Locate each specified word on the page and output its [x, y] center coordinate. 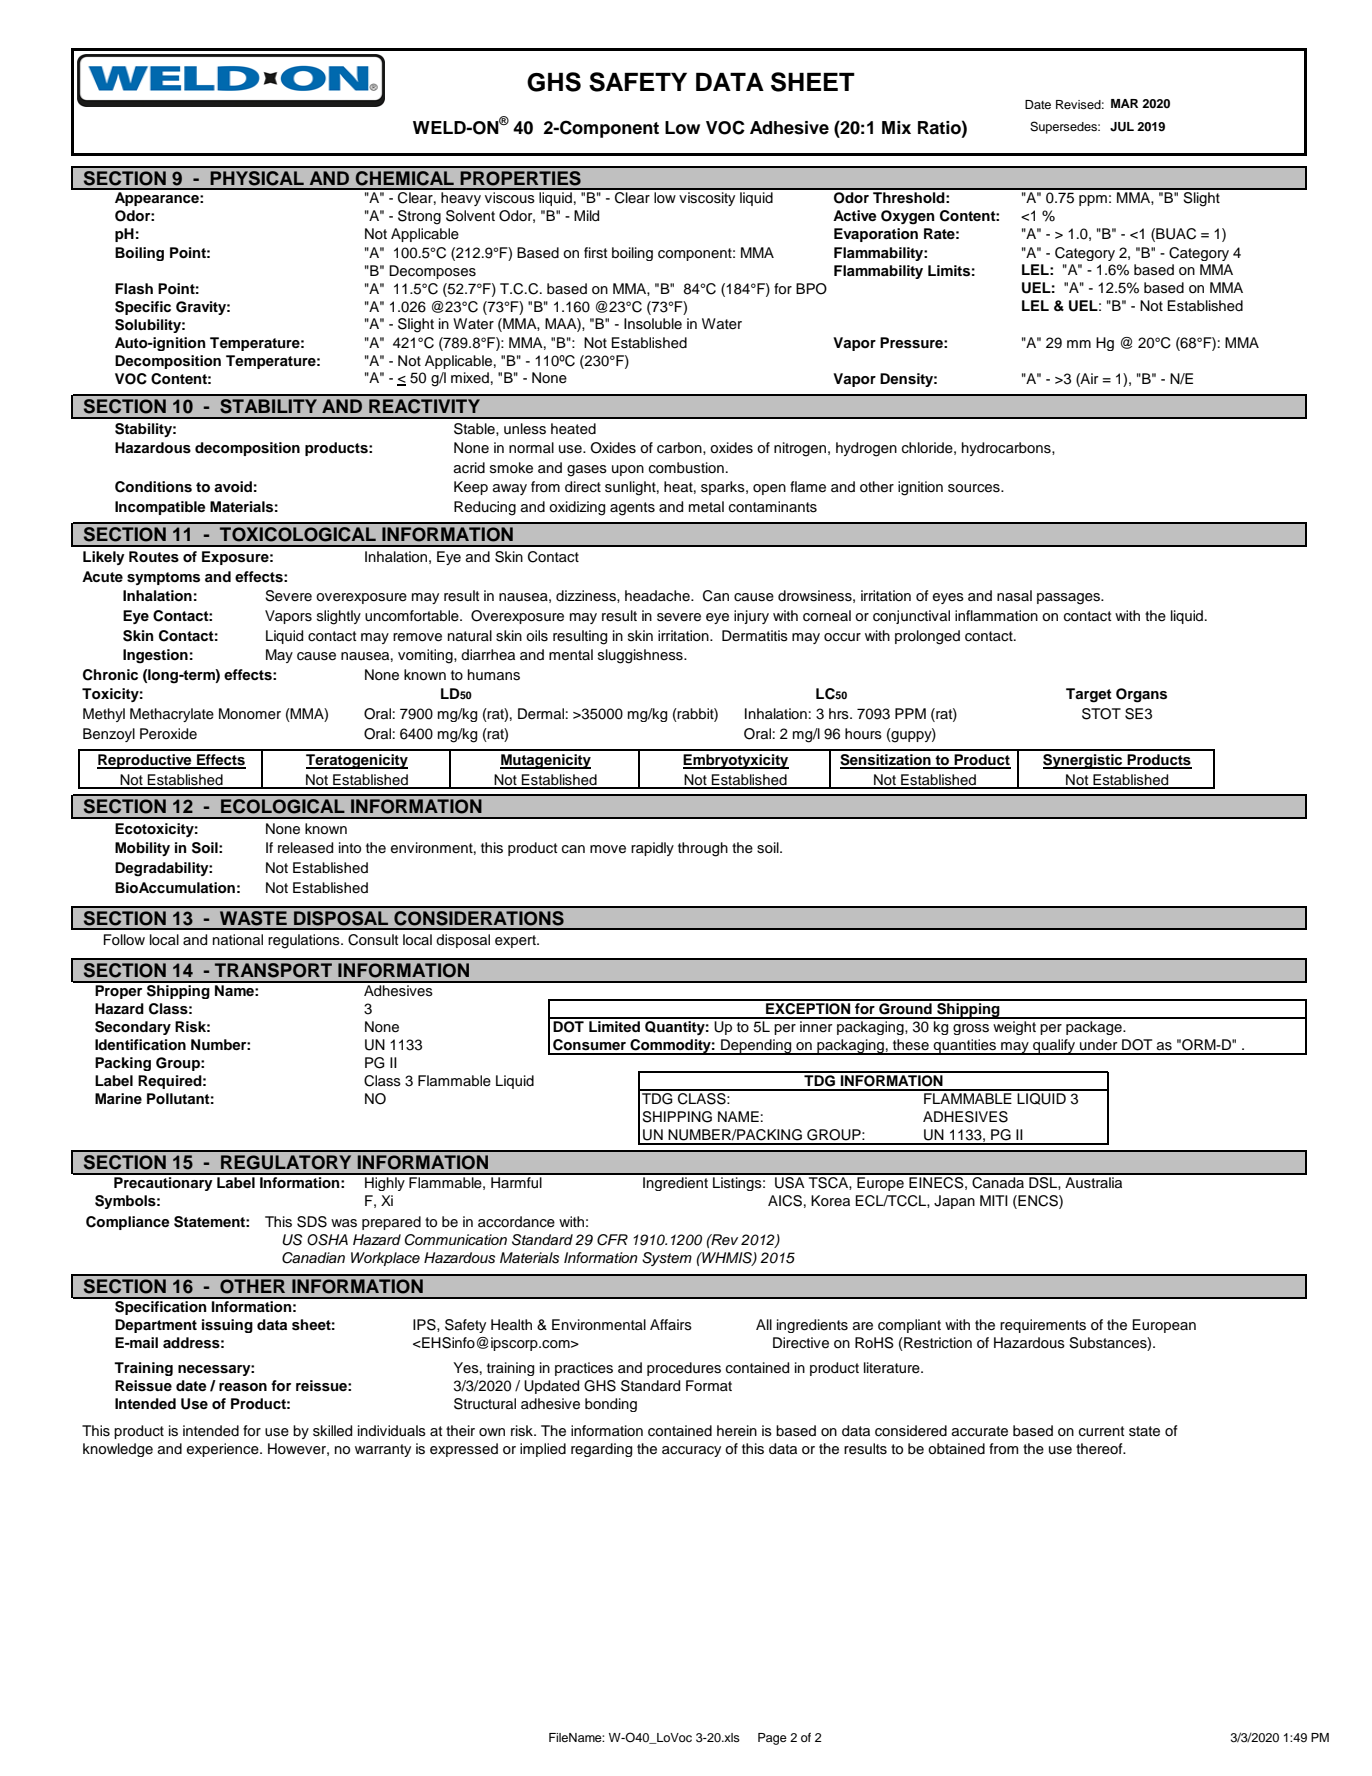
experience [224, 1450]
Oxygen [908, 217]
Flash [134, 289]
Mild [586, 216]
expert [516, 941]
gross [971, 1029]
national [238, 939]
